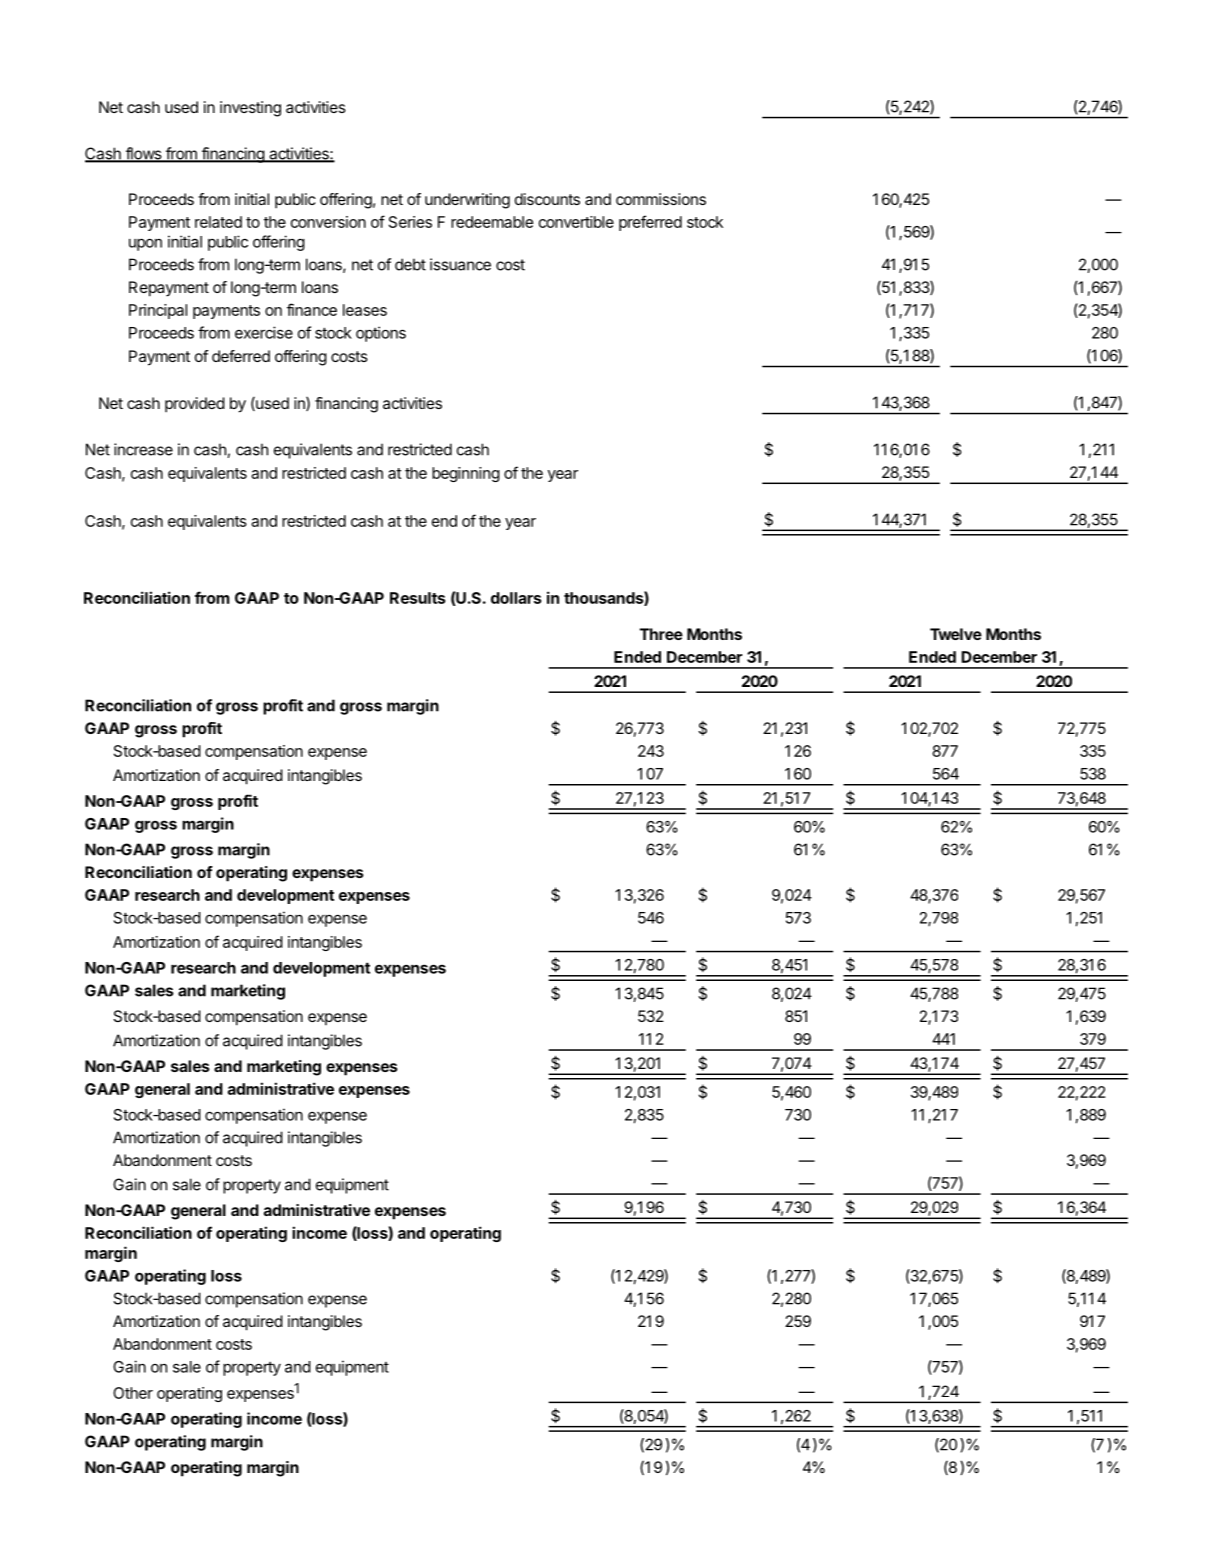 The width and height of the document is (1211, 1568). I want to click on Three, so click(661, 634).
